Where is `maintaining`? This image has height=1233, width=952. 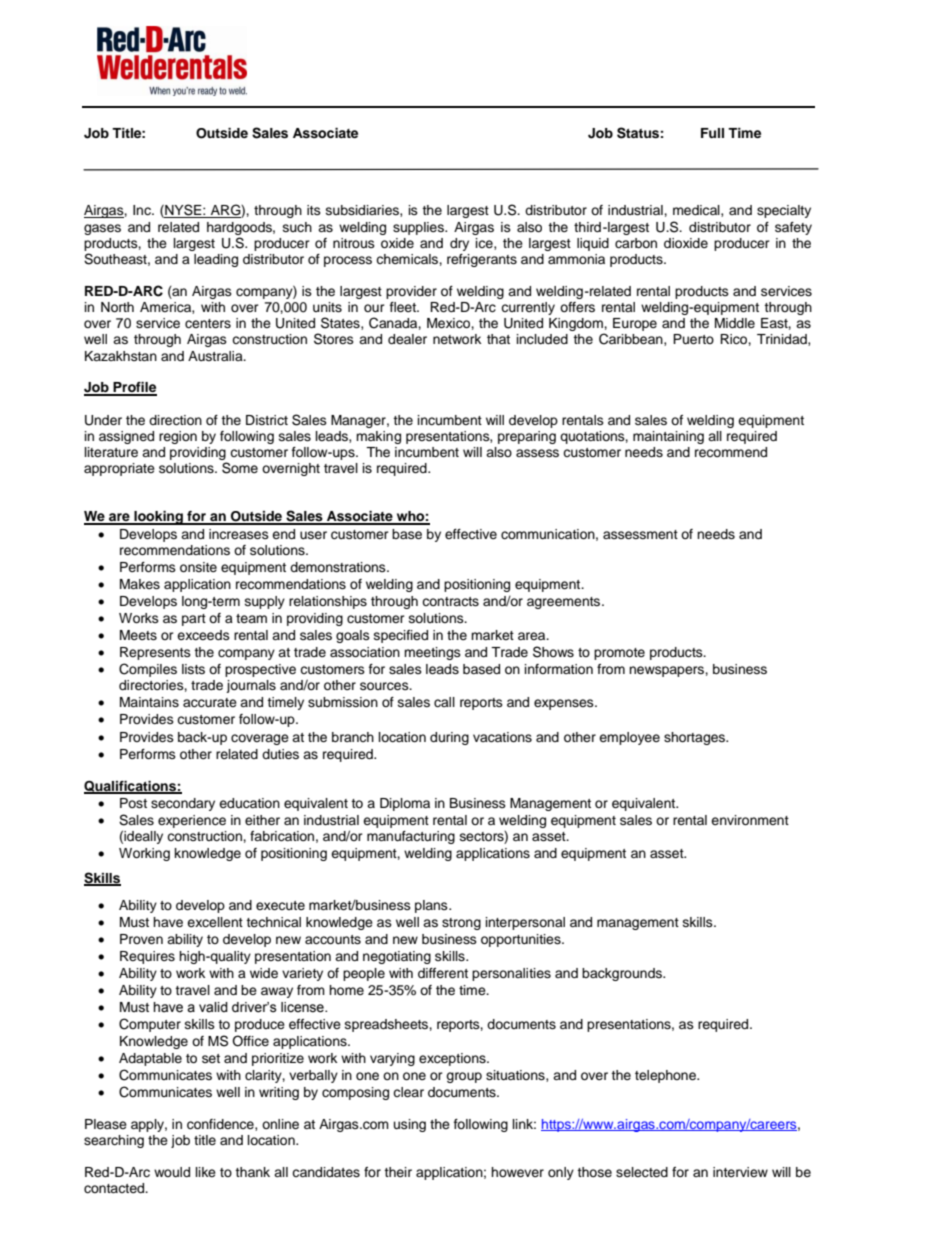 maintaining is located at coordinates (668, 437).
